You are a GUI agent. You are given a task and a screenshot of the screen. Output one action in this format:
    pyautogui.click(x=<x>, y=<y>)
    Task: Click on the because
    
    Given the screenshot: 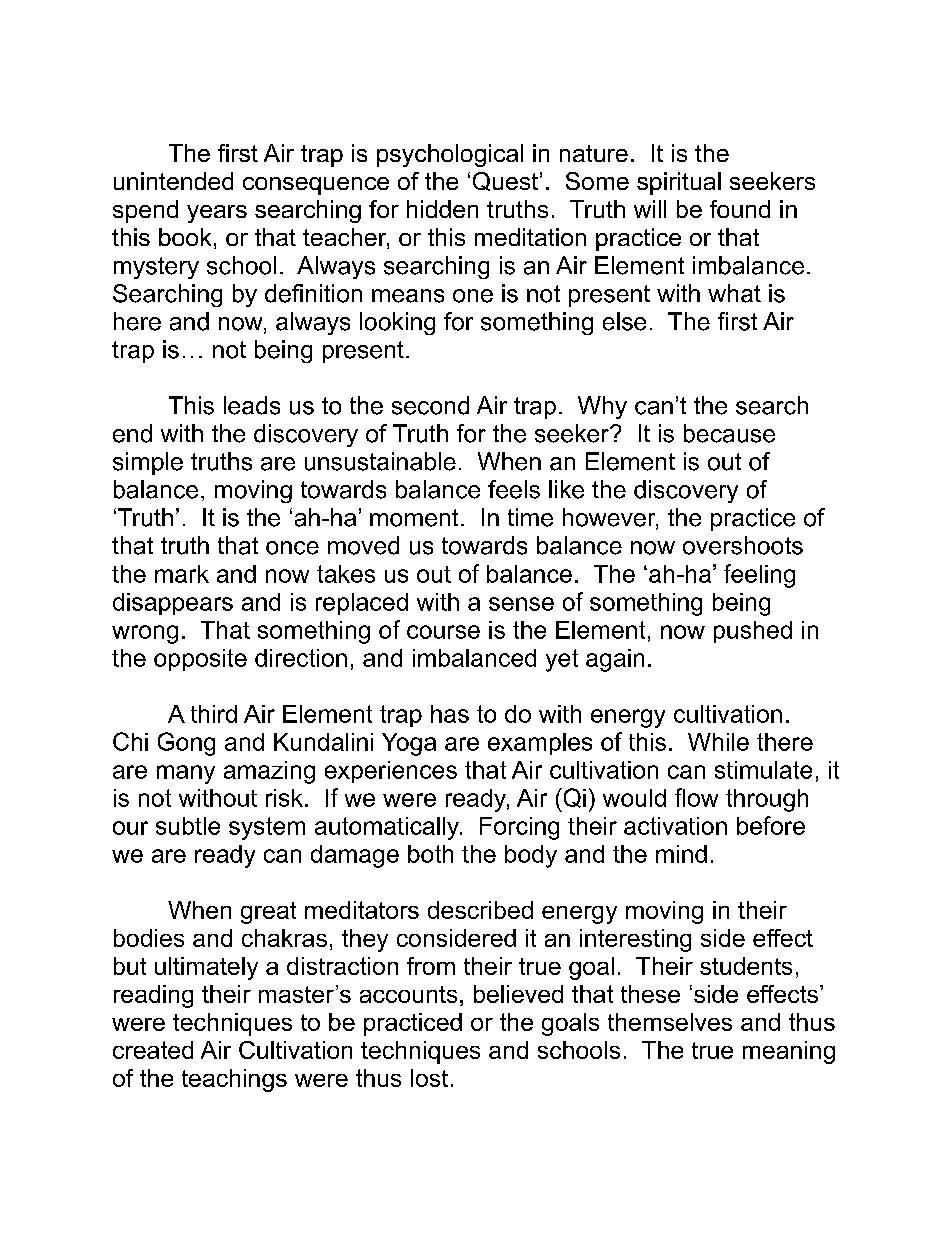 What is the action you would take?
    pyautogui.click(x=729, y=433)
